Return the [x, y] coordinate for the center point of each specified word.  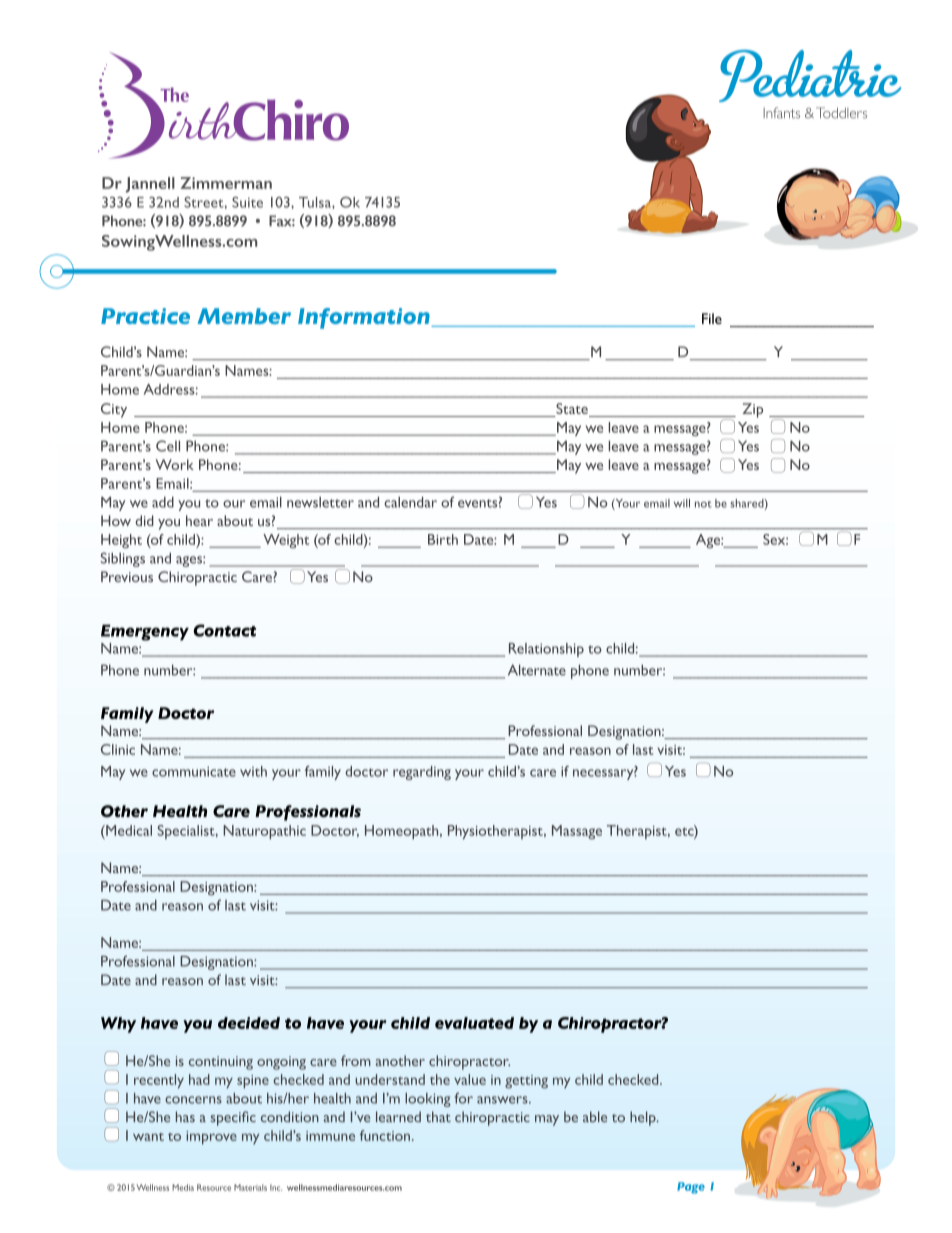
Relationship [546, 650]
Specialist [187, 832]
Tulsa [316, 202]
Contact [224, 630]
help [644, 1118]
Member [244, 316]
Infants [781, 113]
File [712, 318]
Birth [443, 539]
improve [211, 1138]
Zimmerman [226, 183]
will [682, 503]
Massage [577, 832]
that [438, 1116]
